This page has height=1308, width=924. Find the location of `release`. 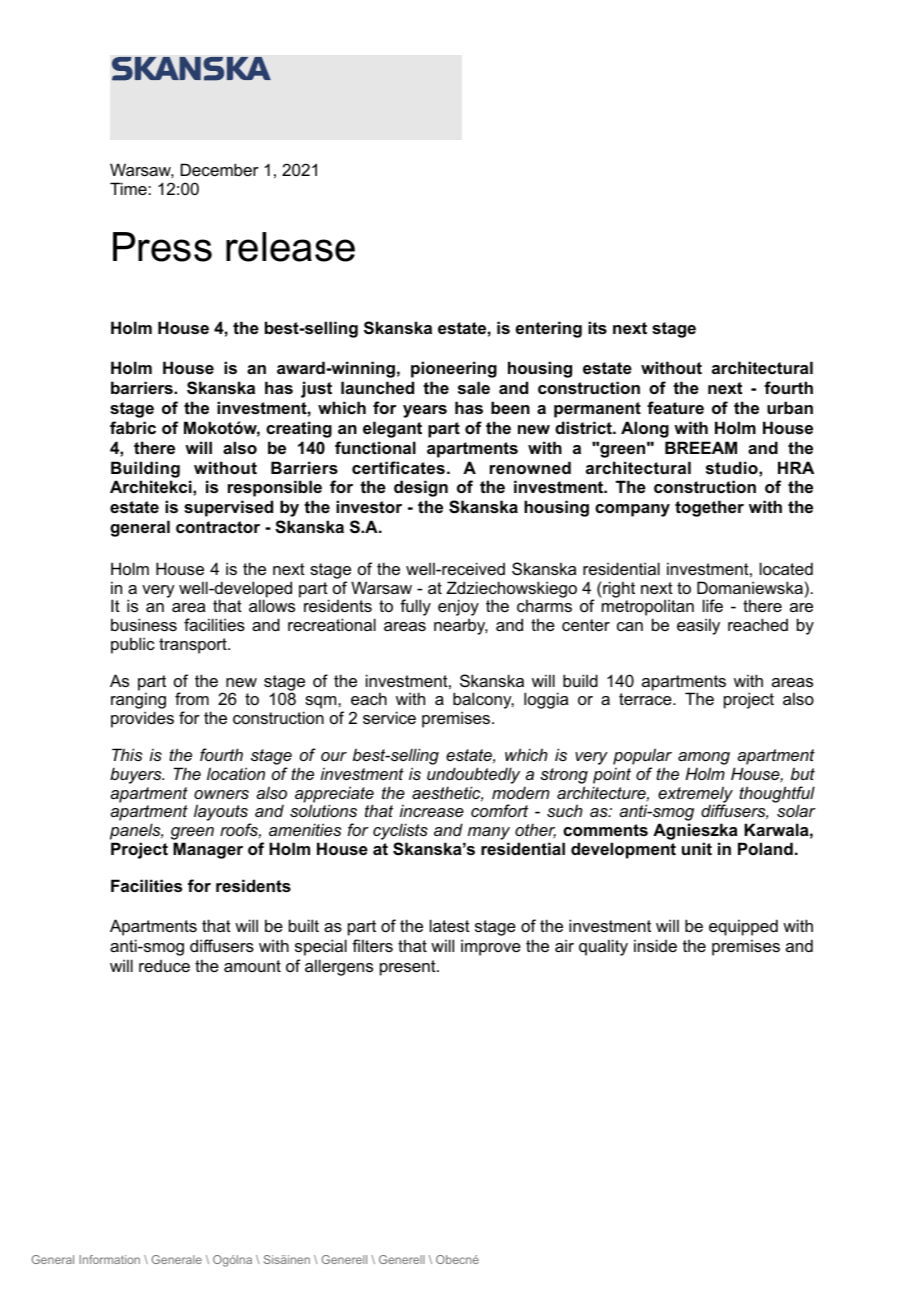

release is located at coordinates (290, 247).
